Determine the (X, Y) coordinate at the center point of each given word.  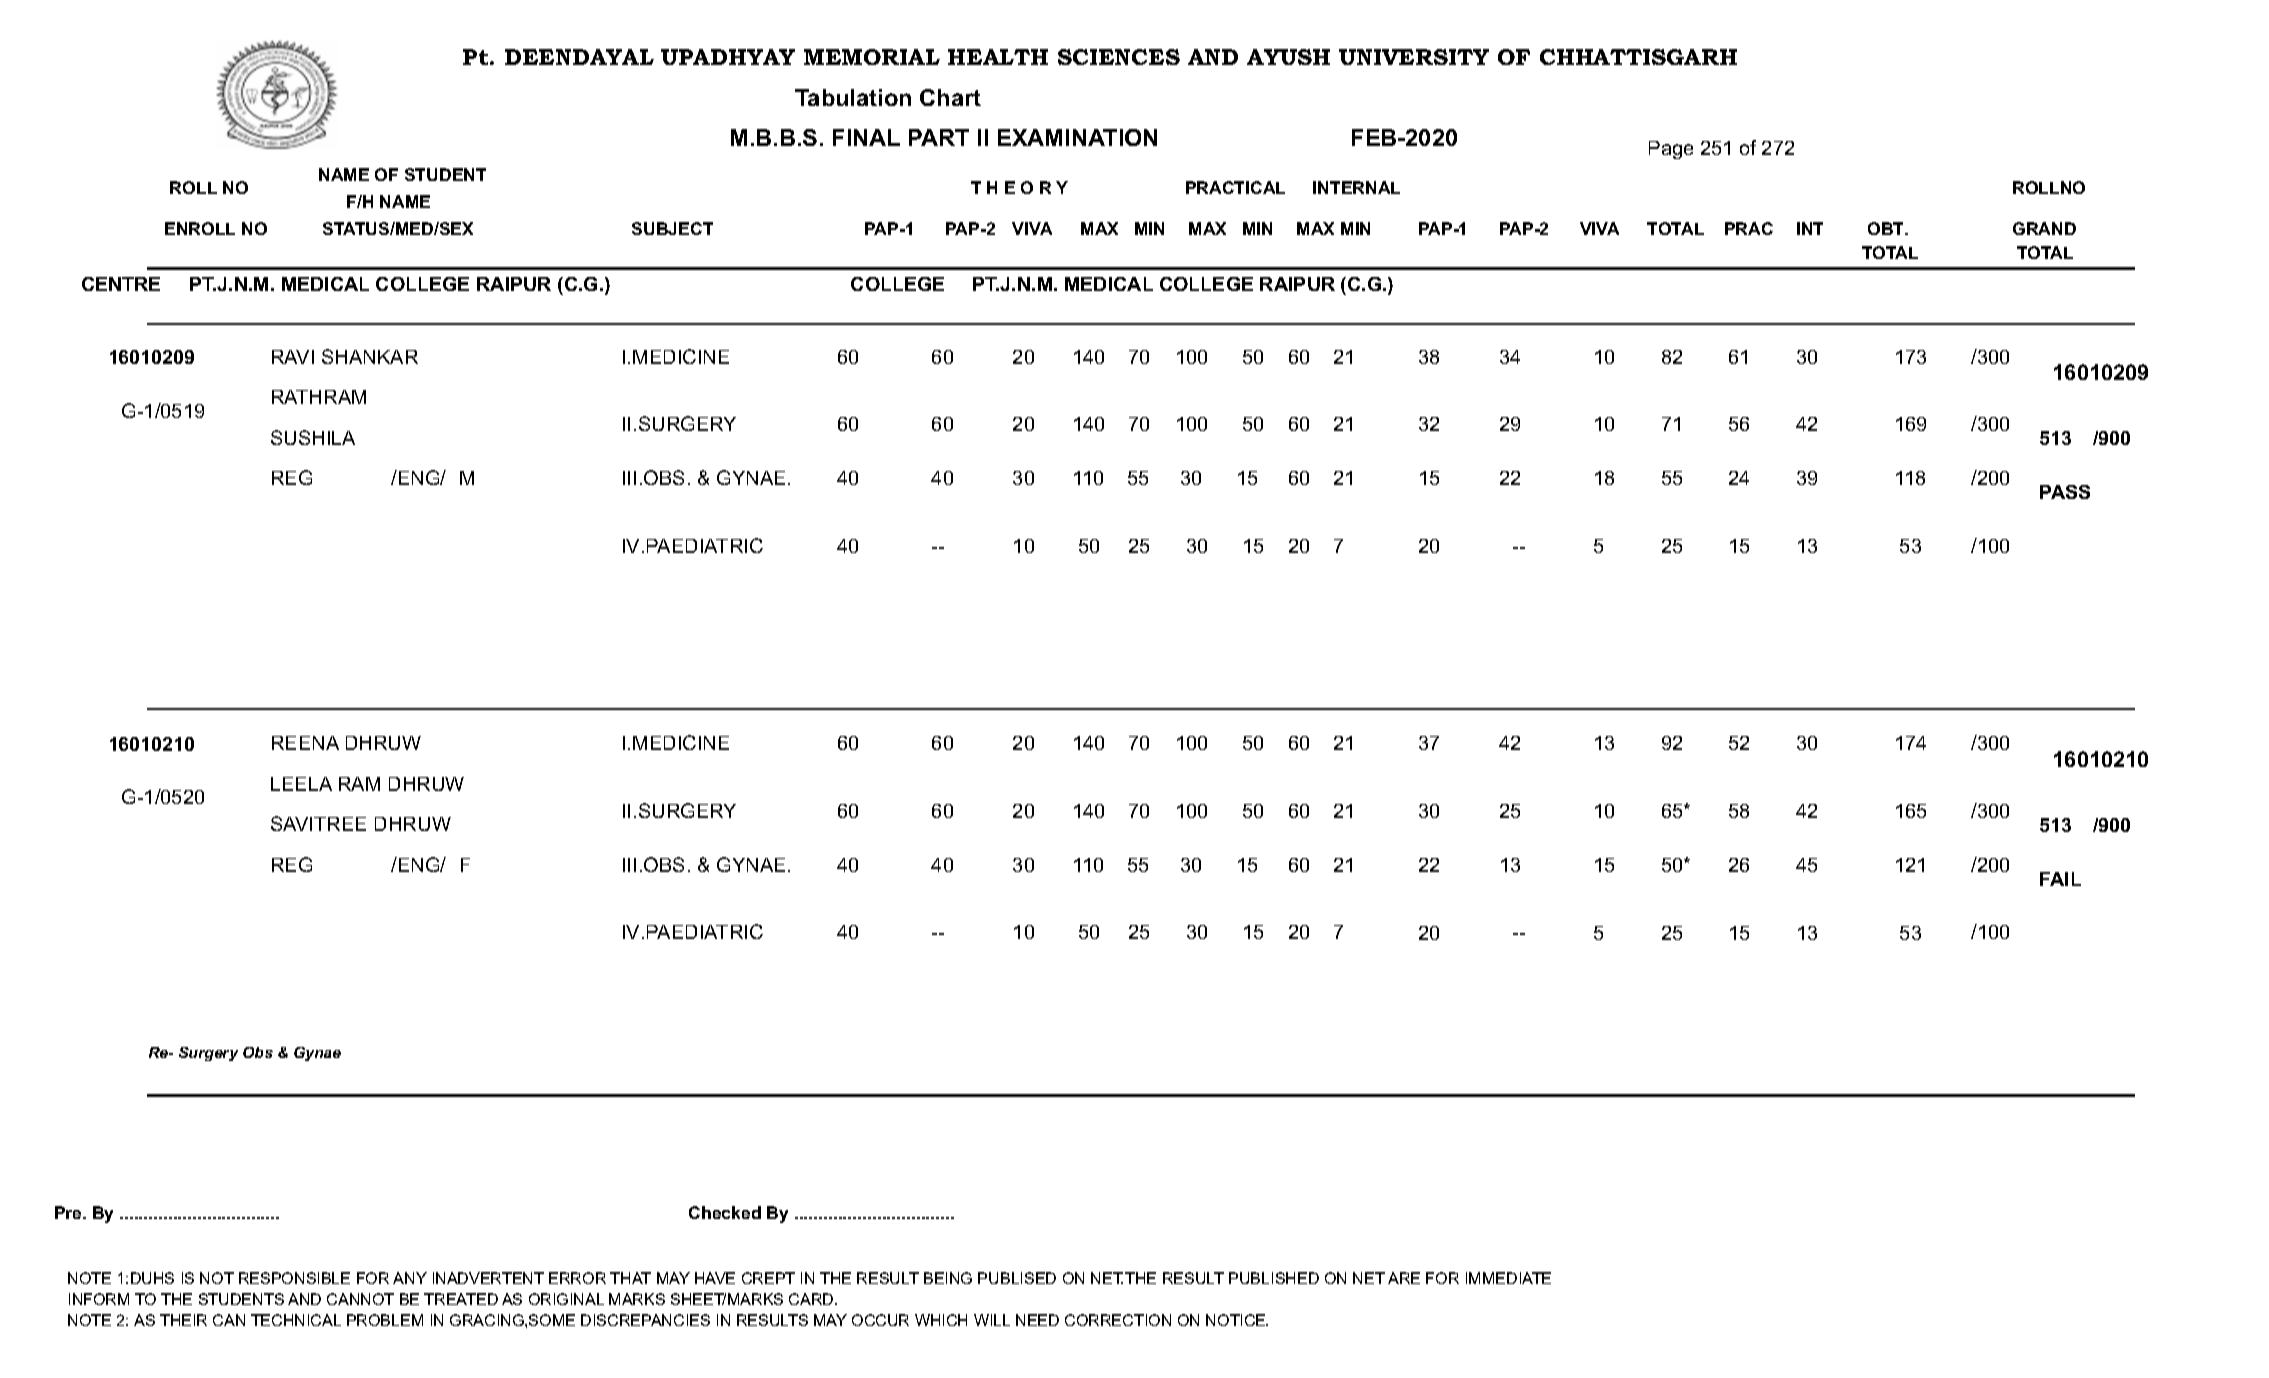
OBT (1887, 228)
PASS (2065, 492)
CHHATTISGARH (1638, 57)
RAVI (293, 357)
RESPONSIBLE (294, 1278)
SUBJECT (672, 228)
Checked (725, 1212)
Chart (950, 97)
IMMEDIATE (1508, 1278)
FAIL (2060, 879)
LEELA (301, 784)
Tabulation (853, 97)
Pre (69, 1212)
